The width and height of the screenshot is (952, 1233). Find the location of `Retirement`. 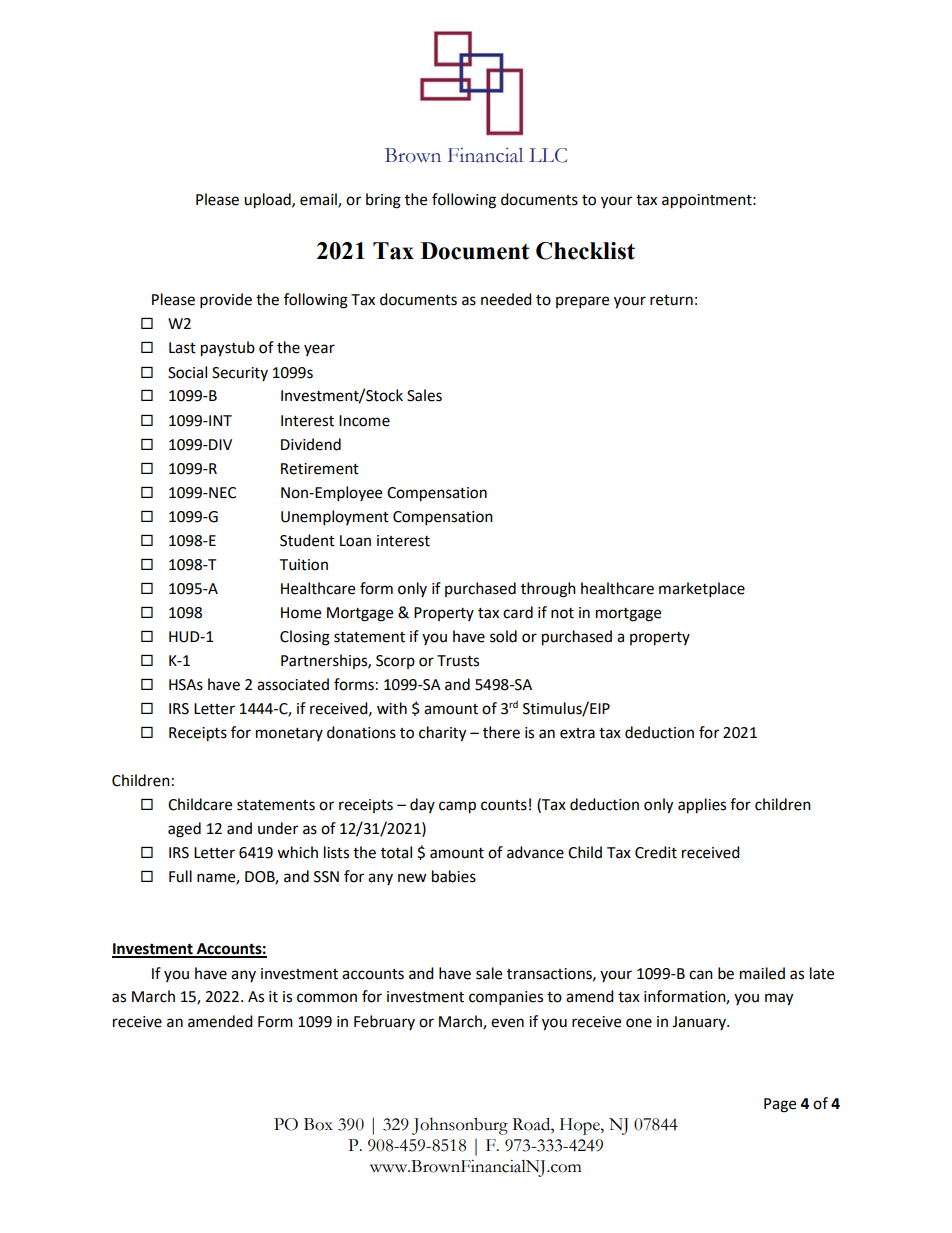

Retirement is located at coordinates (320, 469).
